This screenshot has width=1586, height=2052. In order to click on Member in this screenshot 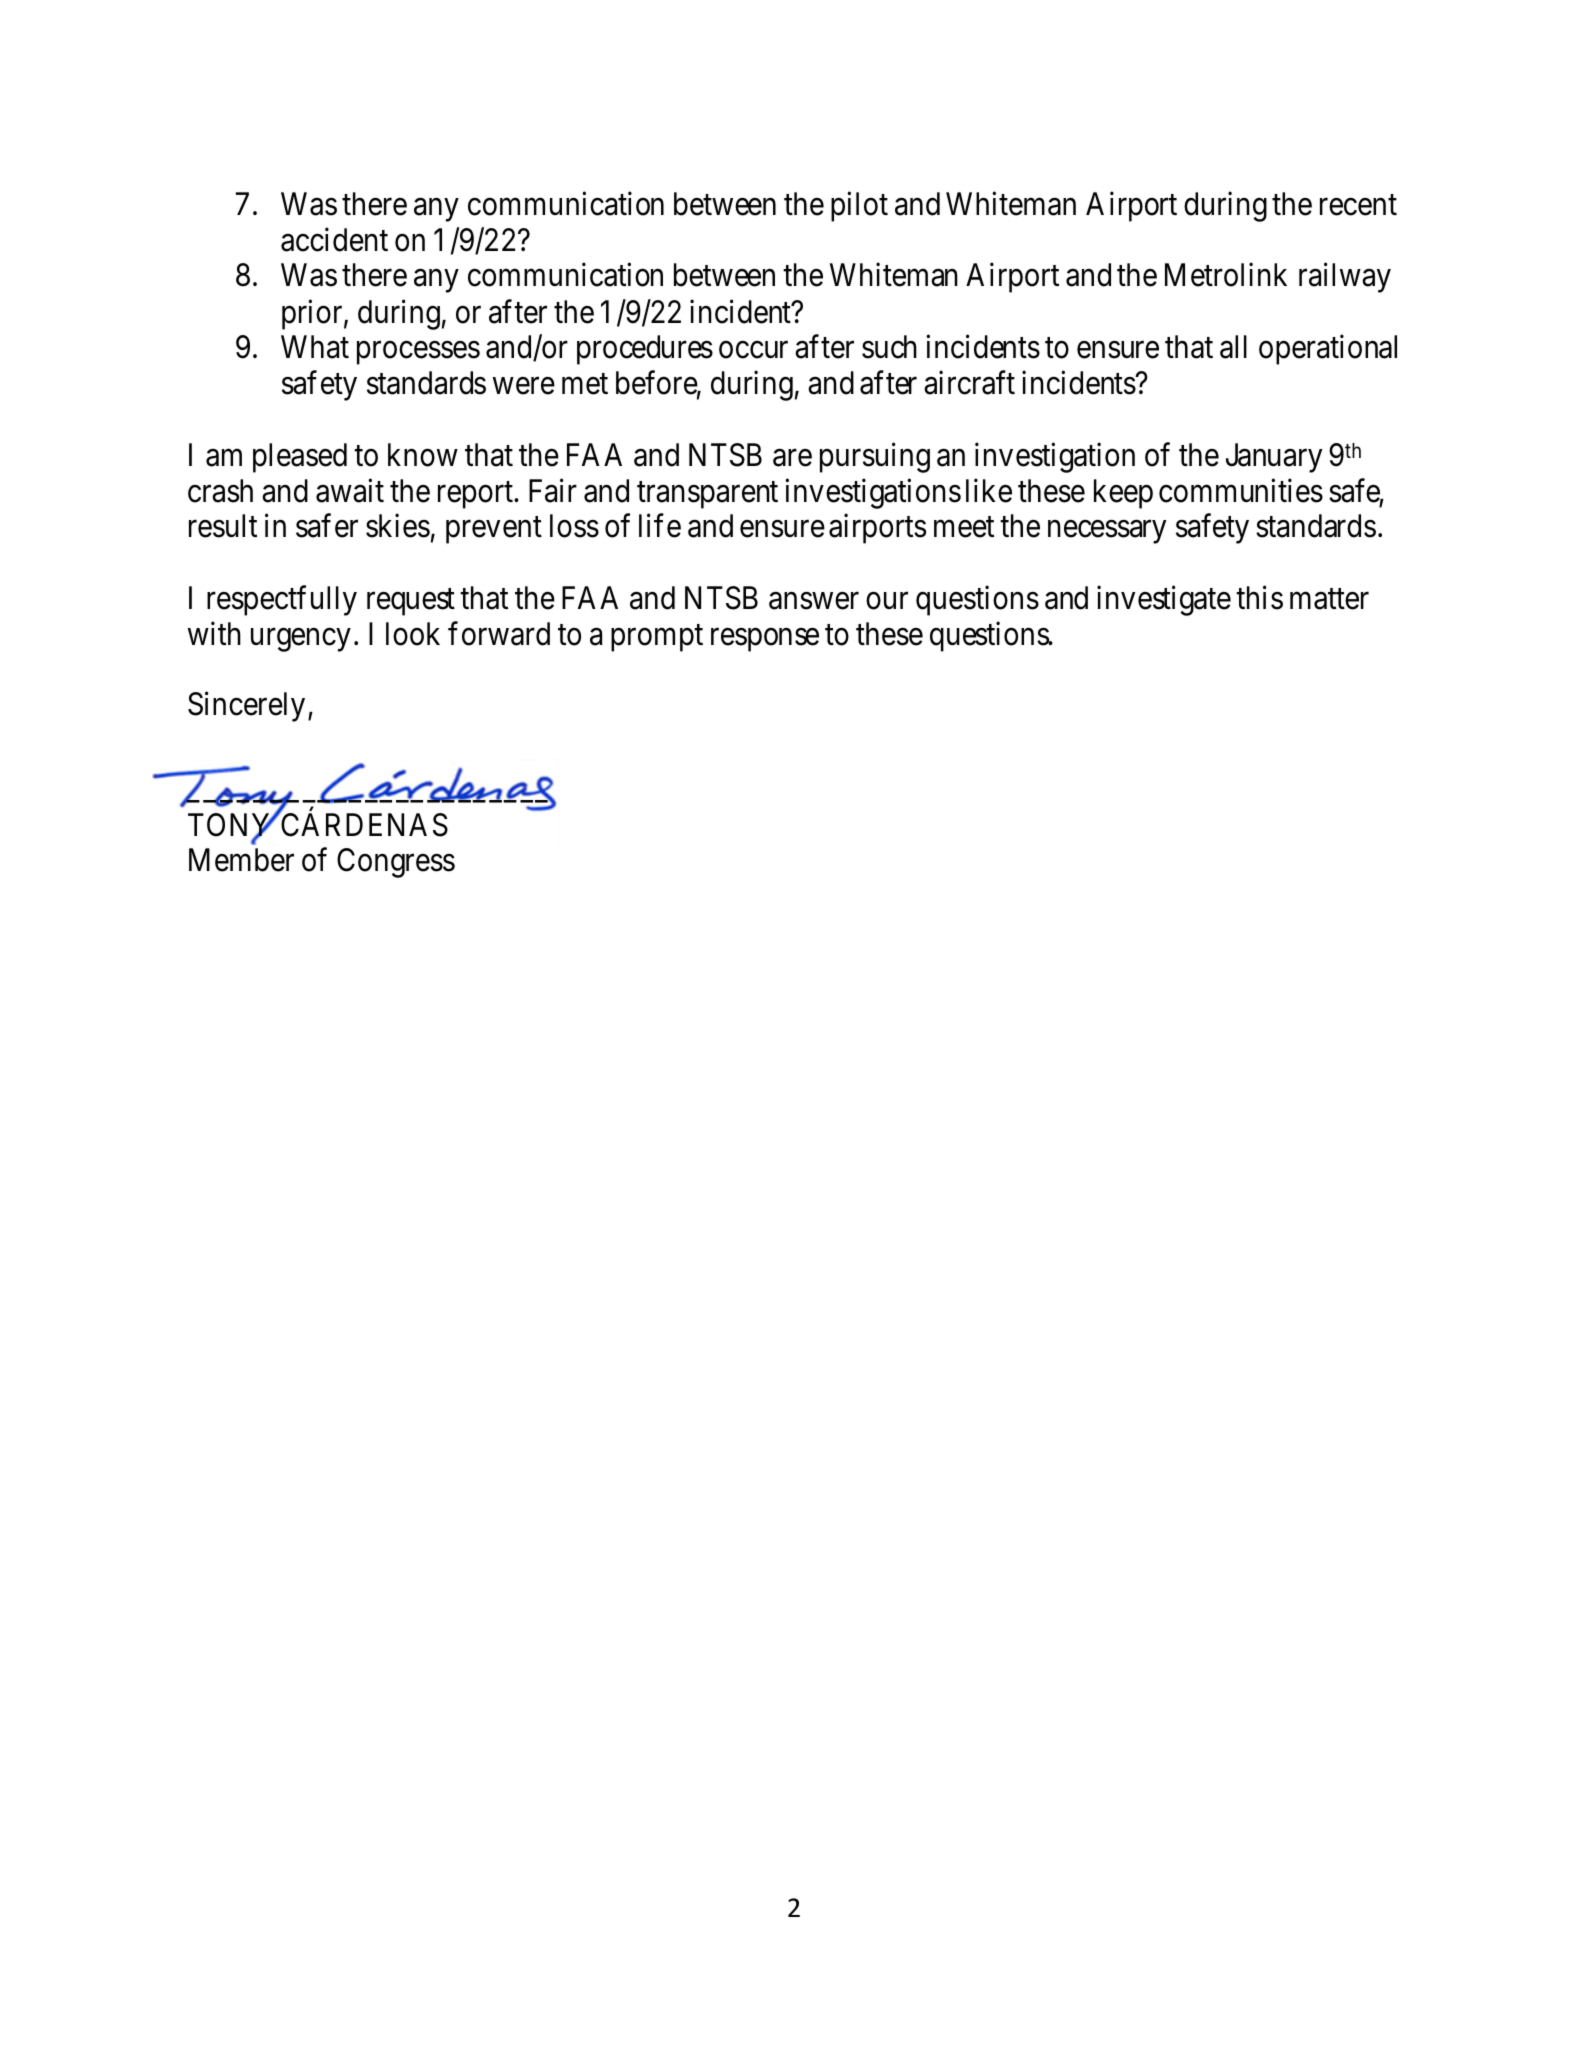, I will do `click(241, 860)`.
